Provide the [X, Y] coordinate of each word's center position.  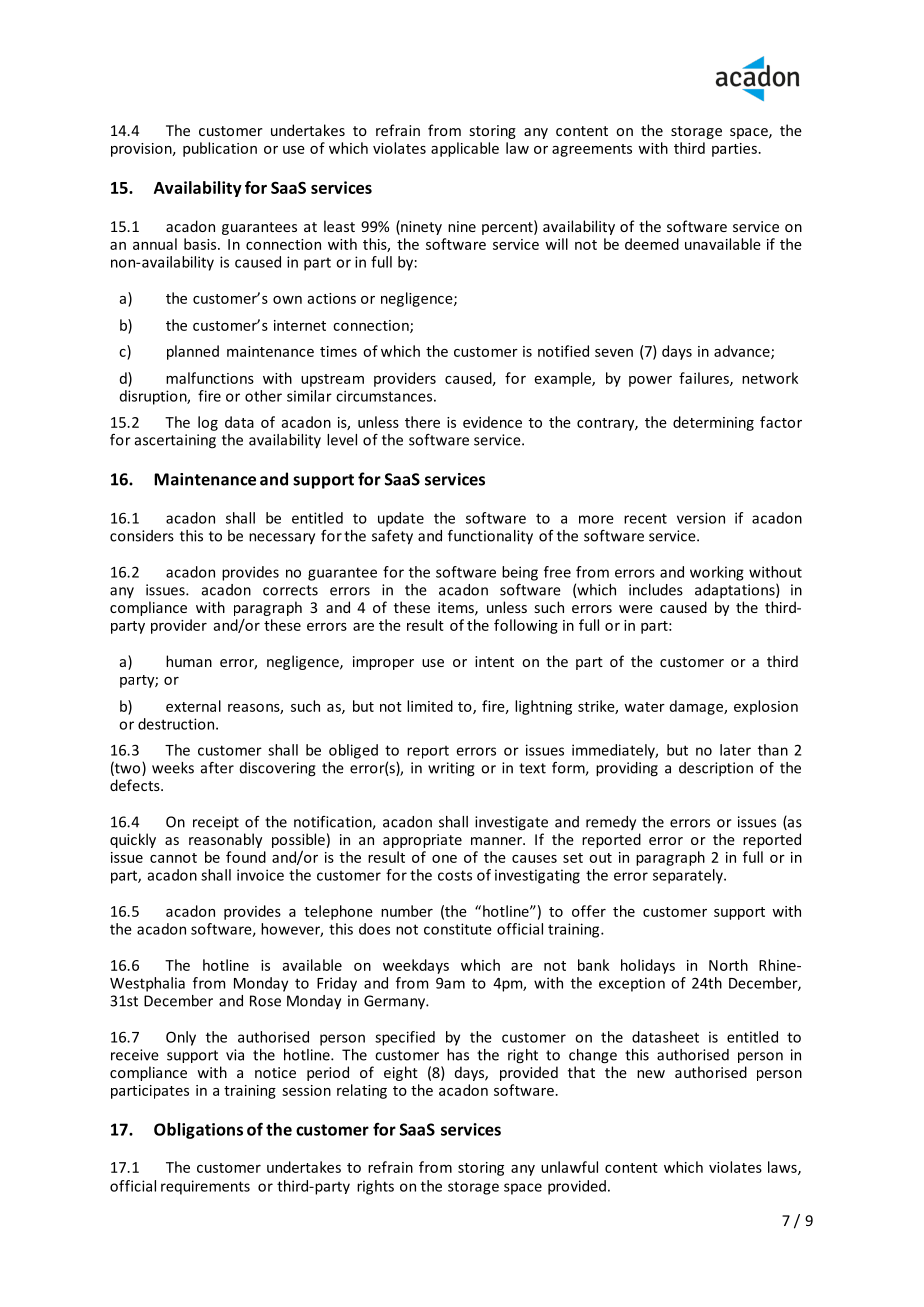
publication [220, 149]
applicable [465, 149]
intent [494, 661]
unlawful [569, 1167]
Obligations [198, 1131]
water [644, 707]
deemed [652, 244]
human [189, 661]
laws [783, 1168]
